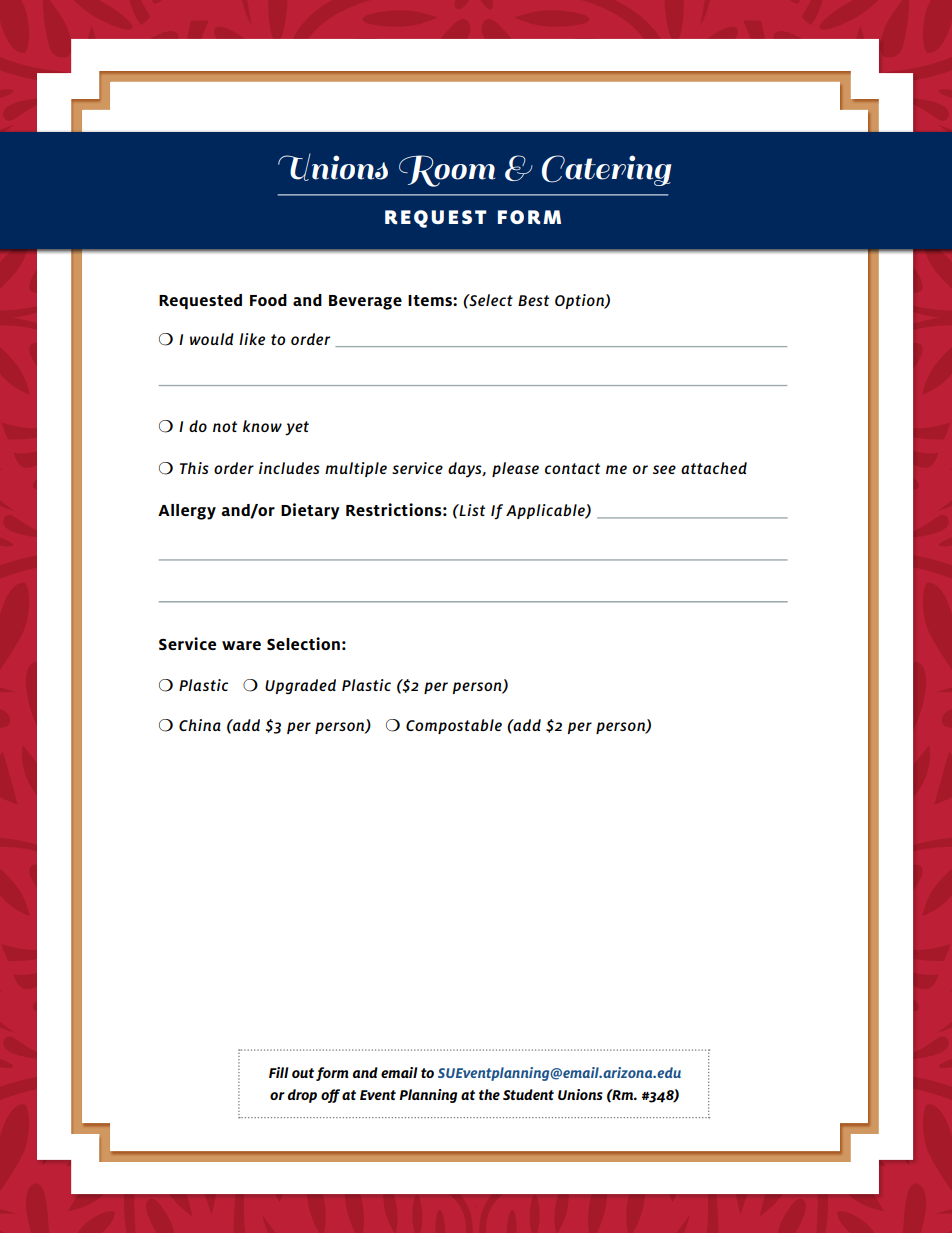  Describe the element at coordinates (200, 725) in the screenshot. I see `China` at that location.
